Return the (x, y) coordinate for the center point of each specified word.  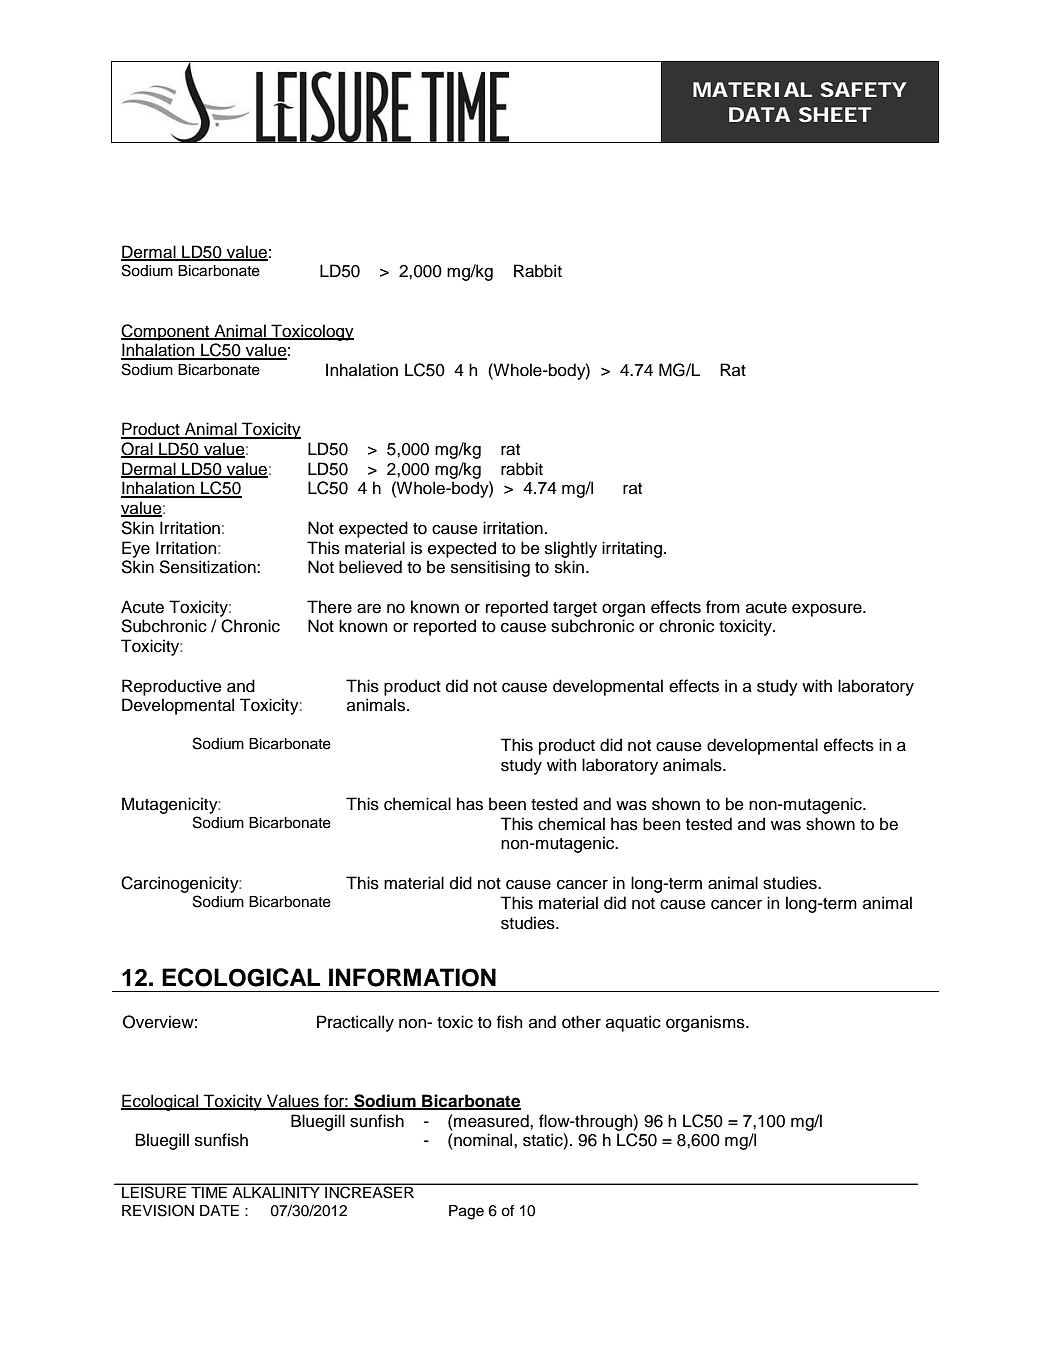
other (581, 1022)
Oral (138, 450)
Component (166, 332)
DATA (759, 114)
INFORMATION (412, 977)
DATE (219, 1210)
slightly (571, 549)
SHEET (835, 114)
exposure (828, 610)
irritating (632, 549)
